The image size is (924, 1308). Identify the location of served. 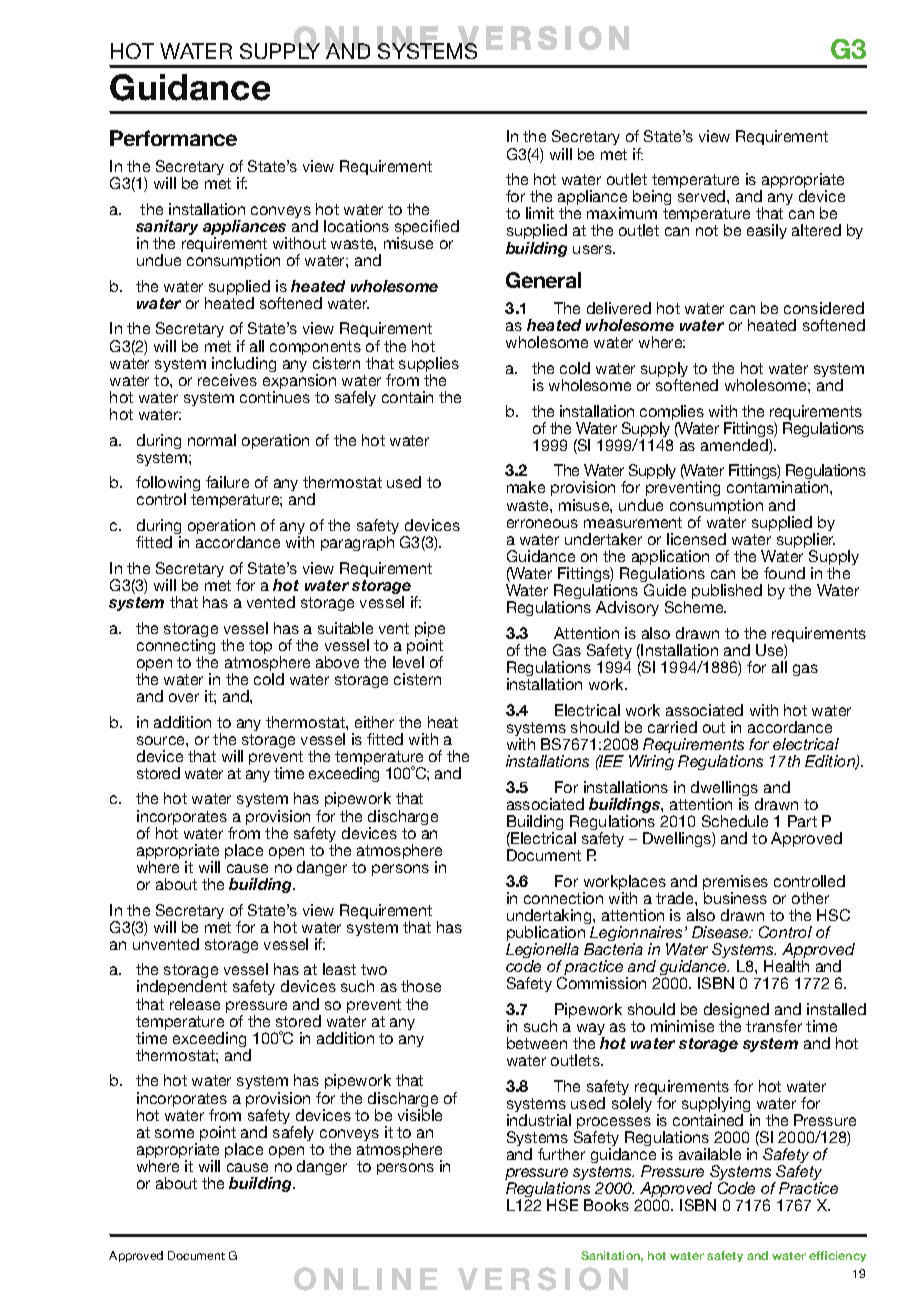
(703, 196).
